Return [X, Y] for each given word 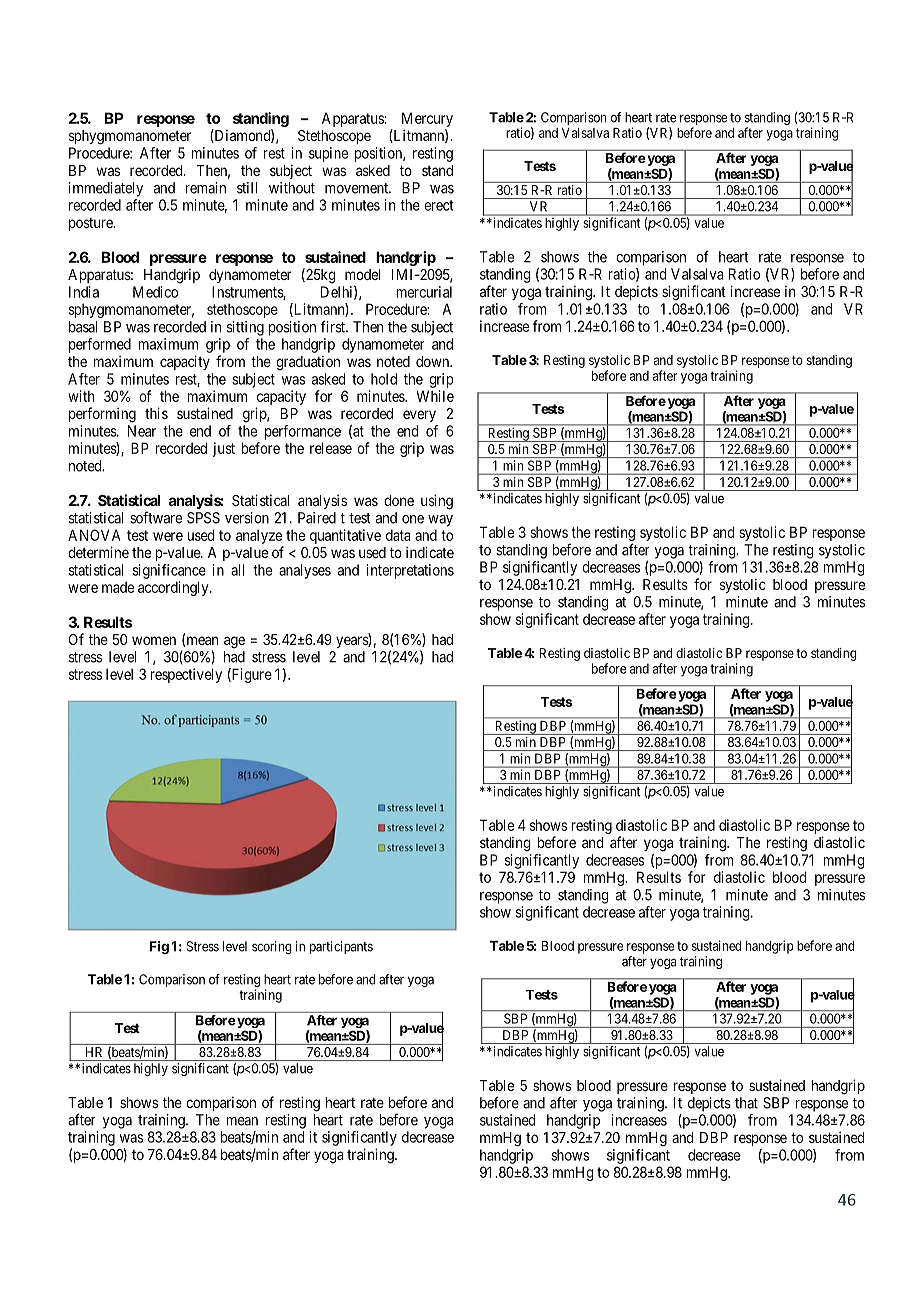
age [234, 642]
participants [341, 947]
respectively [186, 675]
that [746, 1103]
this [156, 413]
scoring [272, 947]
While [435, 396]
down [434, 361]
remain [205, 188]
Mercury [427, 119]
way [440, 521]
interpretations [410, 571]
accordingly [174, 588]
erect [438, 205]
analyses [305, 571]
